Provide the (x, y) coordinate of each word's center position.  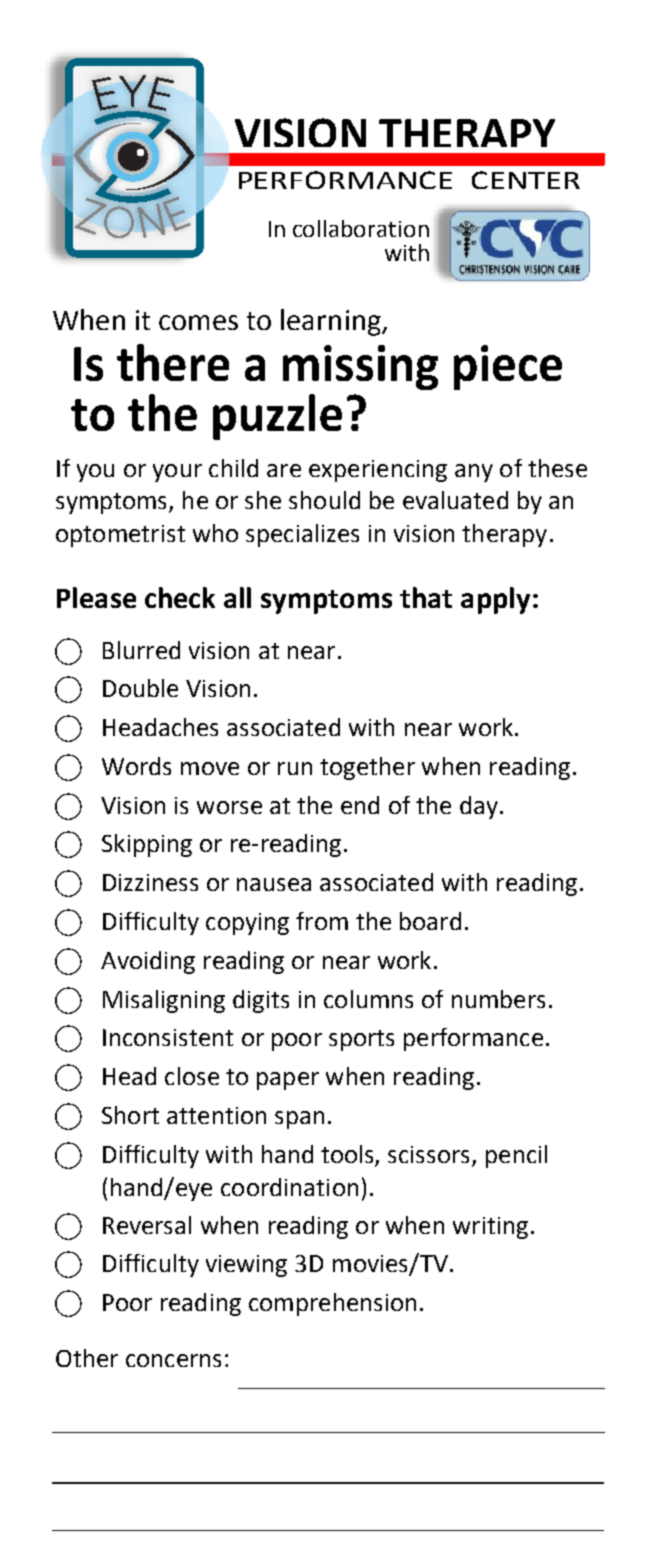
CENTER (526, 180)
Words (136, 766)
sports (361, 1040)
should (324, 500)
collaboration (361, 228)
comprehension (332, 1304)
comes (198, 322)
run (295, 768)
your (177, 473)
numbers (498, 999)
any (474, 473)
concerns (173, 1360)
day (479, 807)
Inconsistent (168, 1037)
